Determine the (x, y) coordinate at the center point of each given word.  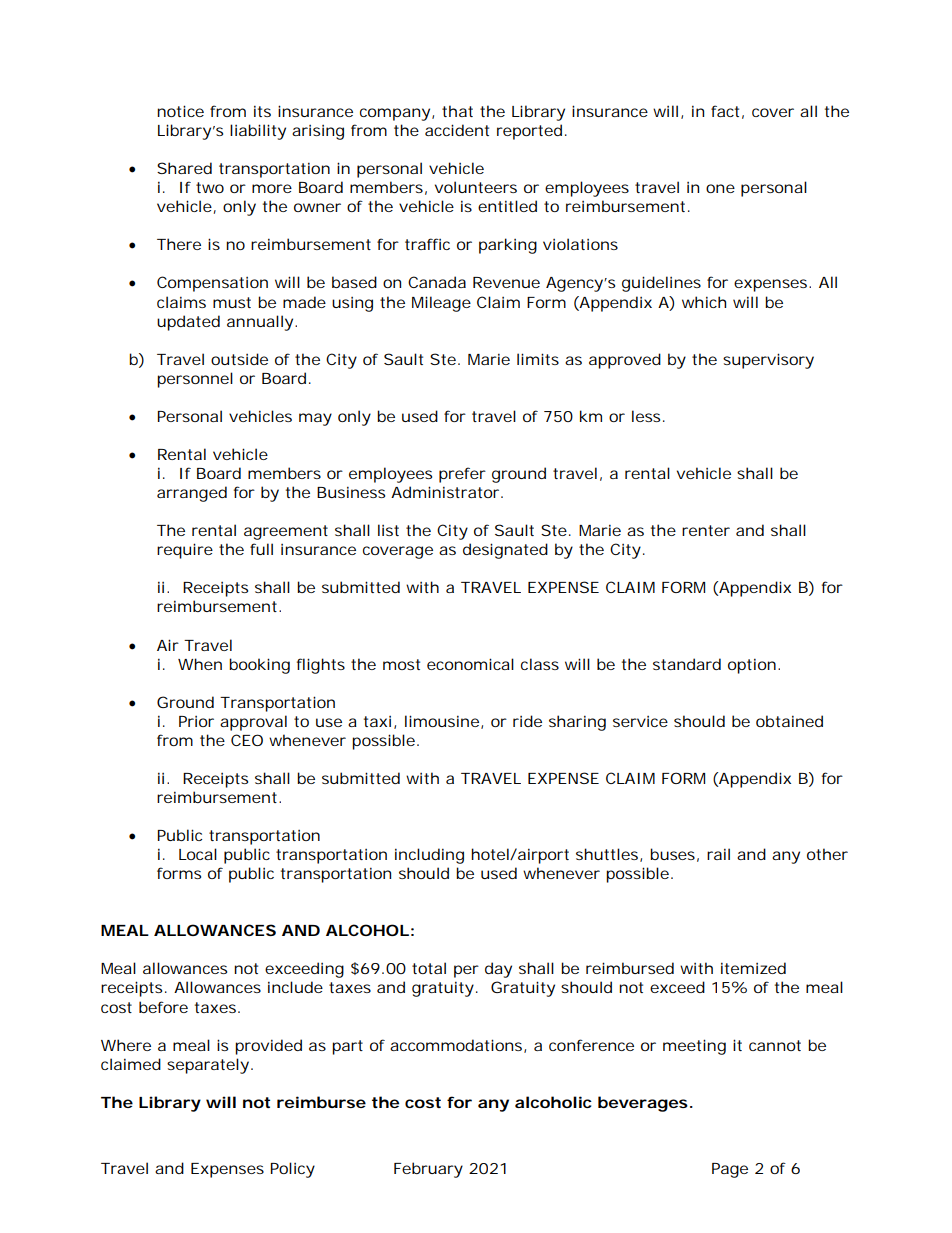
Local (198, 854)
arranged (192, 494)
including (429, 856)
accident (457, 130)
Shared (184, 168)
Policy (293, 1170)
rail (718, 854)
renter (706, 530)
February (428, 1170)
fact (725, 111)
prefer (462, 475)
